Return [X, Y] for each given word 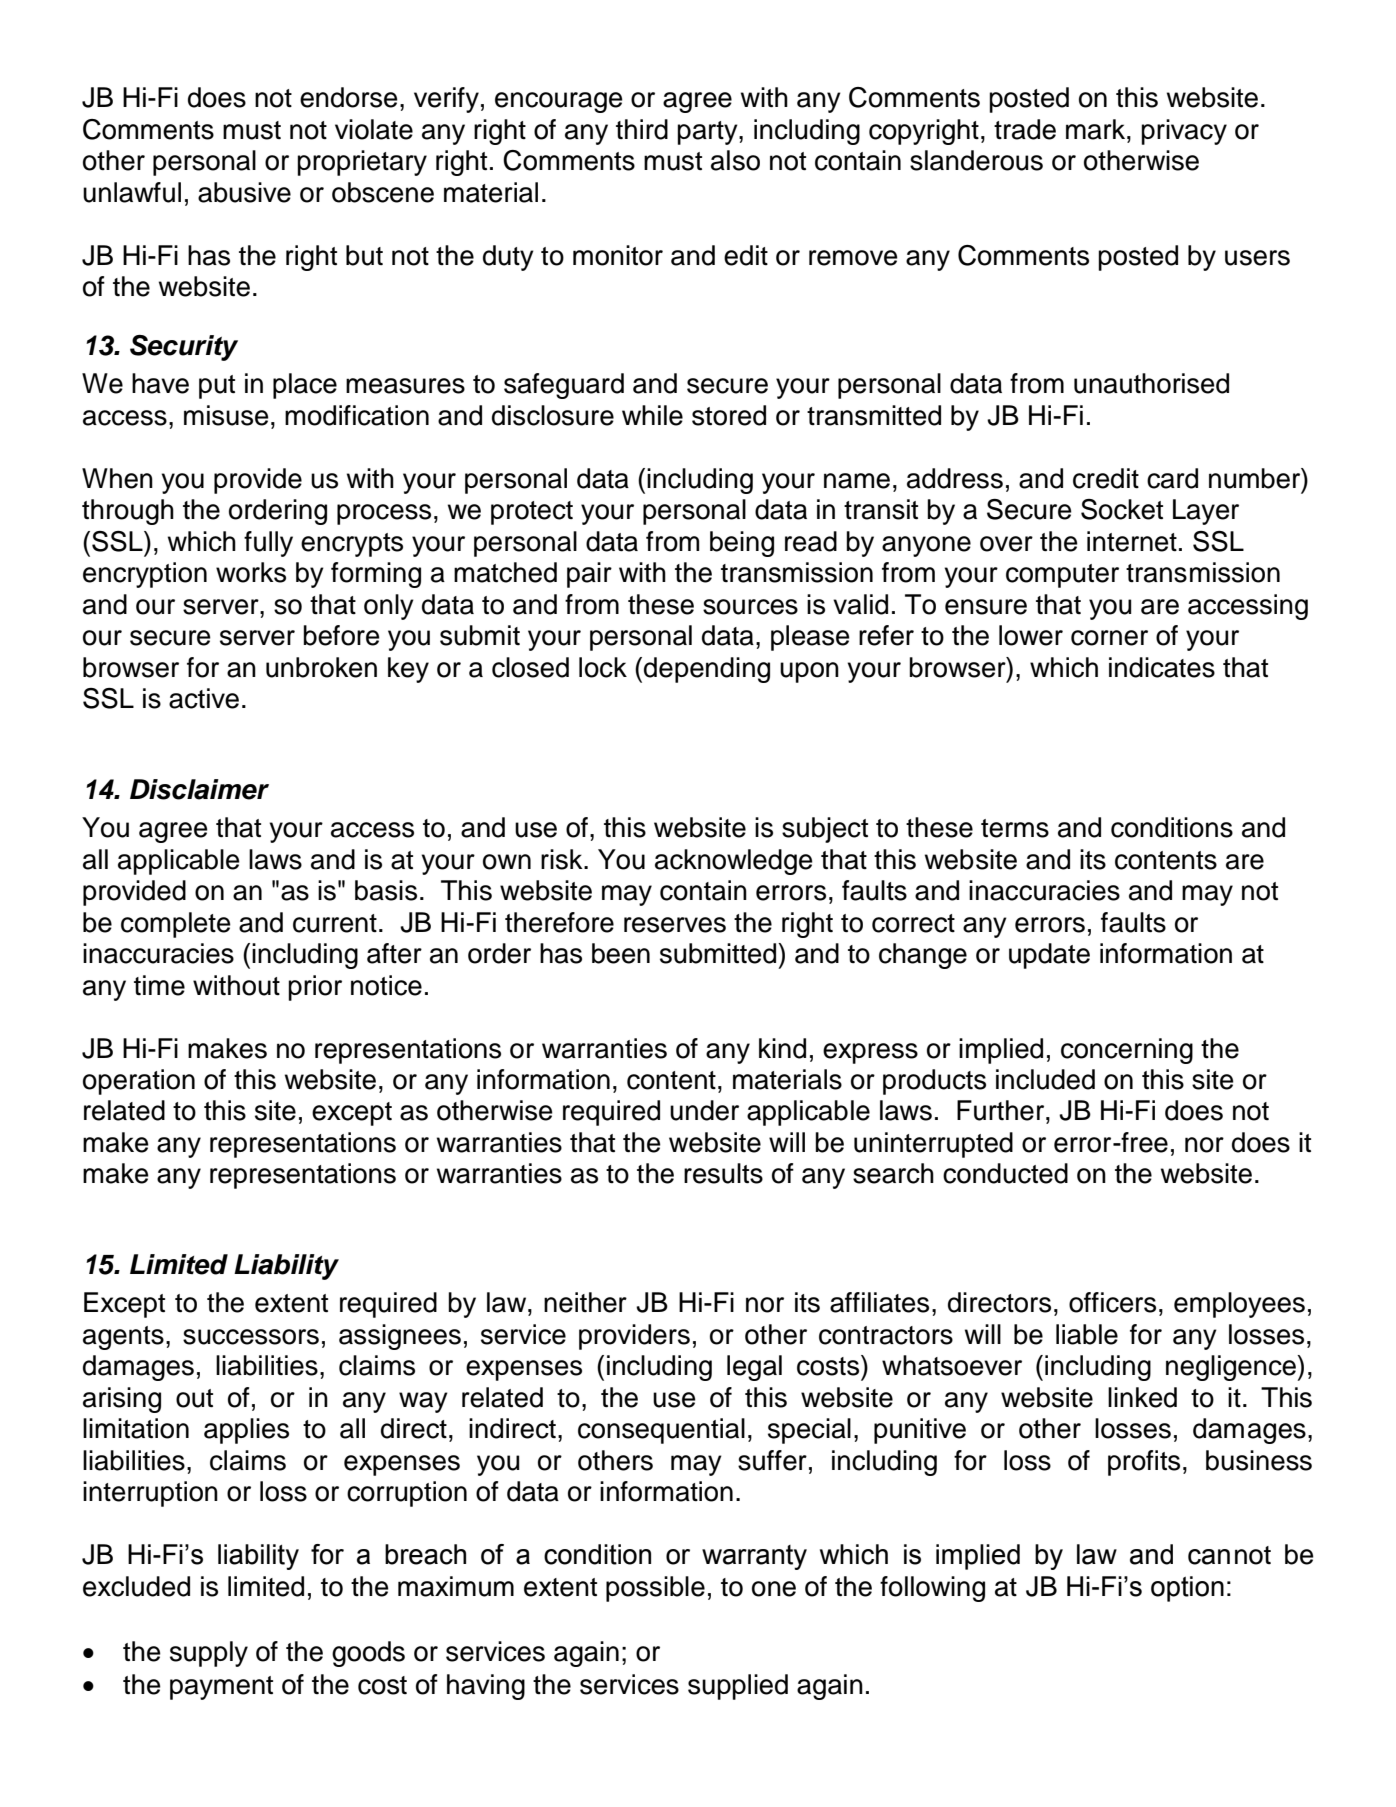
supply [209, 1654]
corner [1109, 638]
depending [707, 670]
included [1045, 1079]
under [704, 1110]
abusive [244, 192]
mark [1097, 129]
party [708, 133]
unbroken [321, 667]
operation [139, 1082]
